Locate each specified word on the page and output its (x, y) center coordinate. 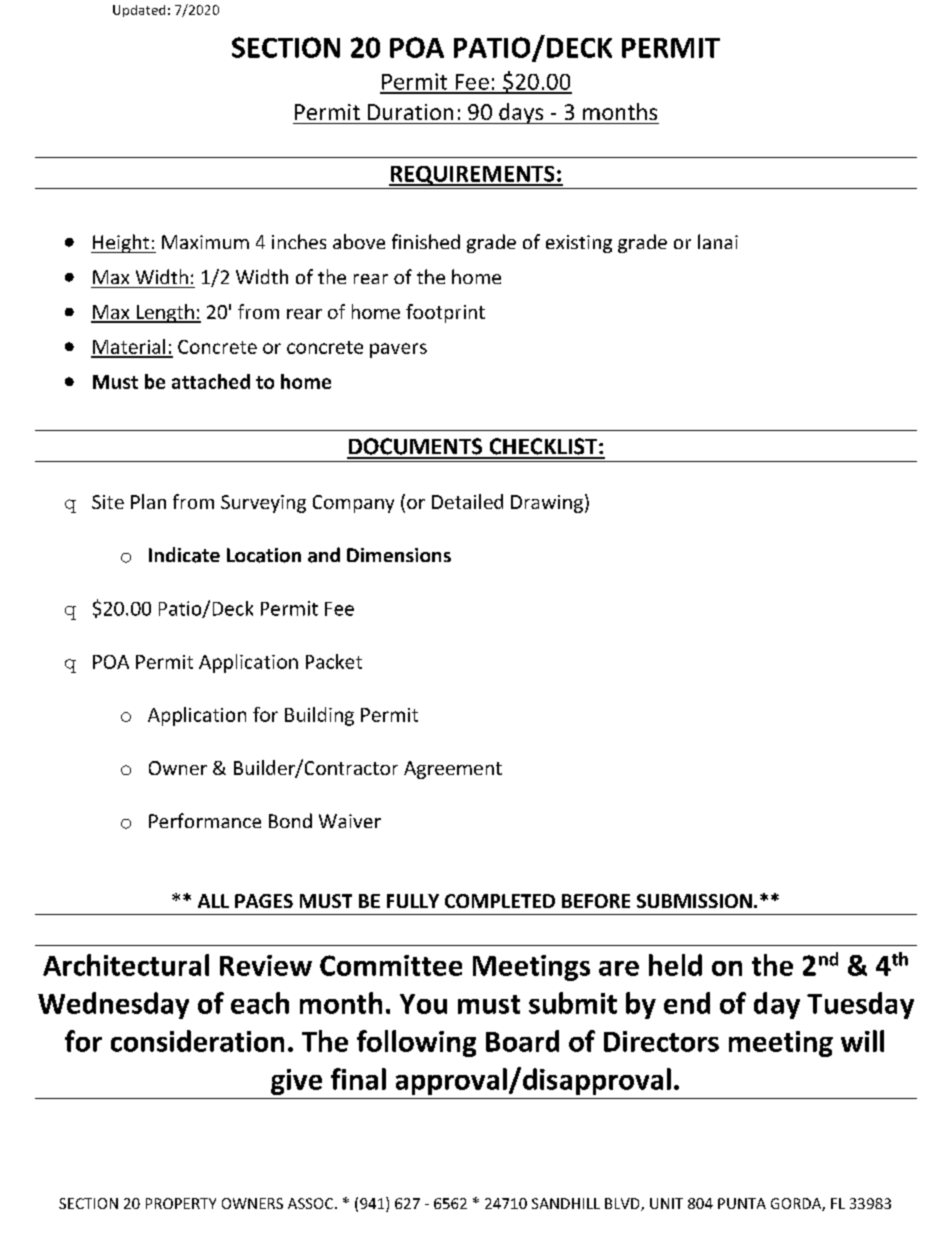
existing (579, 244)
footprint (445, 313)
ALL (213, 901)
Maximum (205, 242)
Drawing (547, 504)
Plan (148, 501)
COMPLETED (500, 901)
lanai (718, 241)
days (521, 113)
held (675, 965)
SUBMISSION (694, 901)
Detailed (467, 501)
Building (319, 716)
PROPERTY (181, 1203)
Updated (139, 11)
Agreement (453, 770)
